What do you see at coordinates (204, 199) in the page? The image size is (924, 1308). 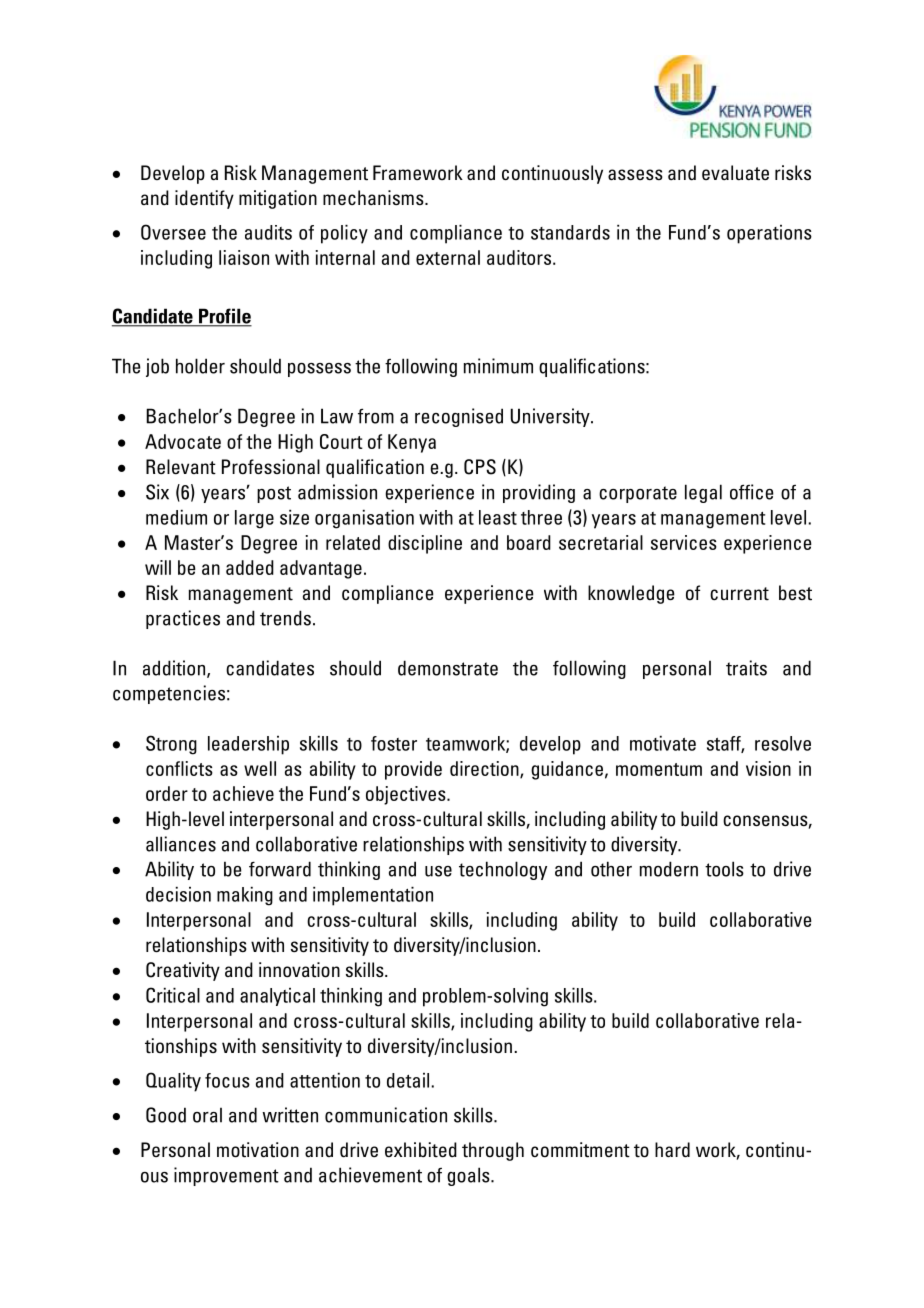 I see `identify` at bounding box center [204, 199].
